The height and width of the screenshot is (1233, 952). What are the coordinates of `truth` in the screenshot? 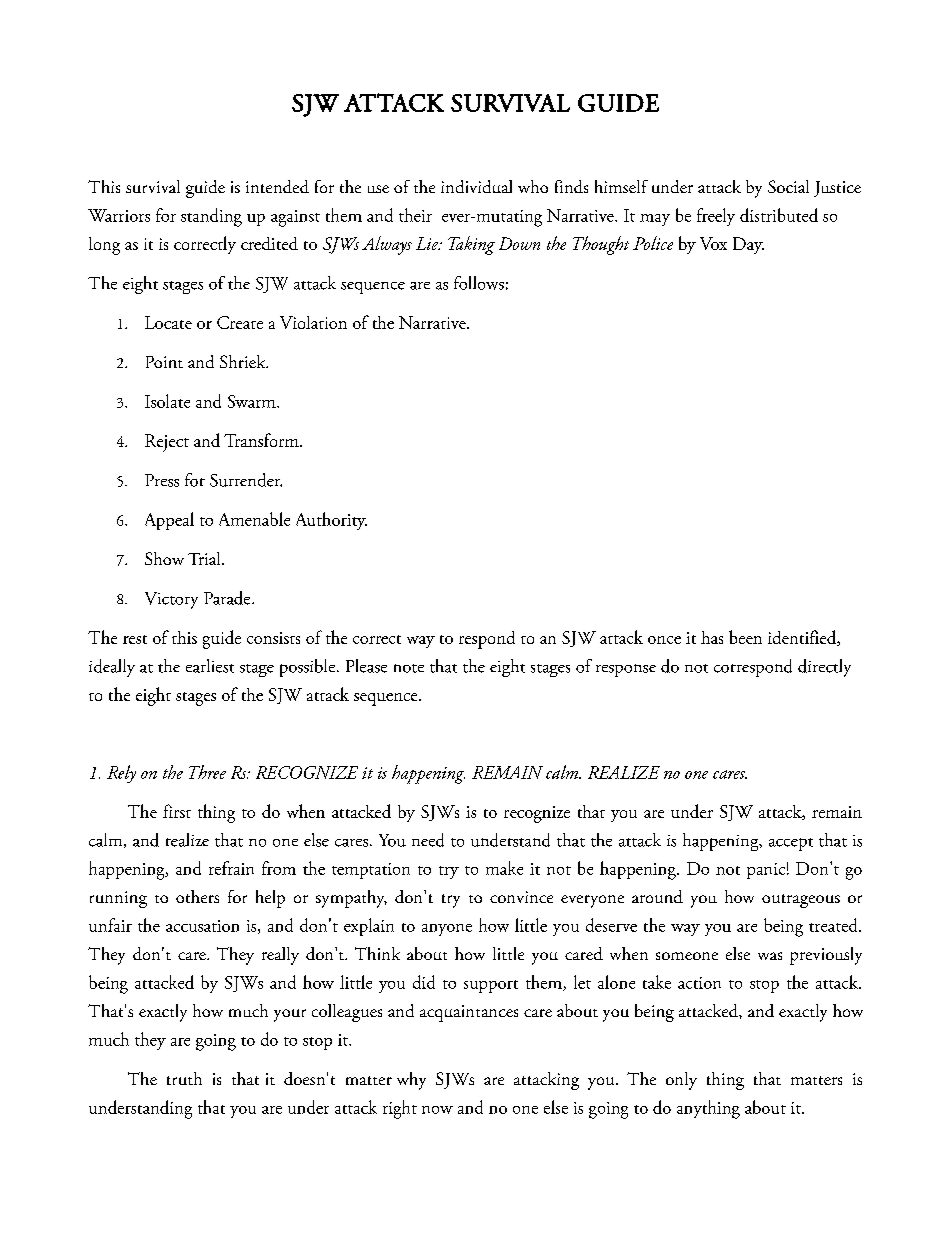 It's located at (184, 1078).
